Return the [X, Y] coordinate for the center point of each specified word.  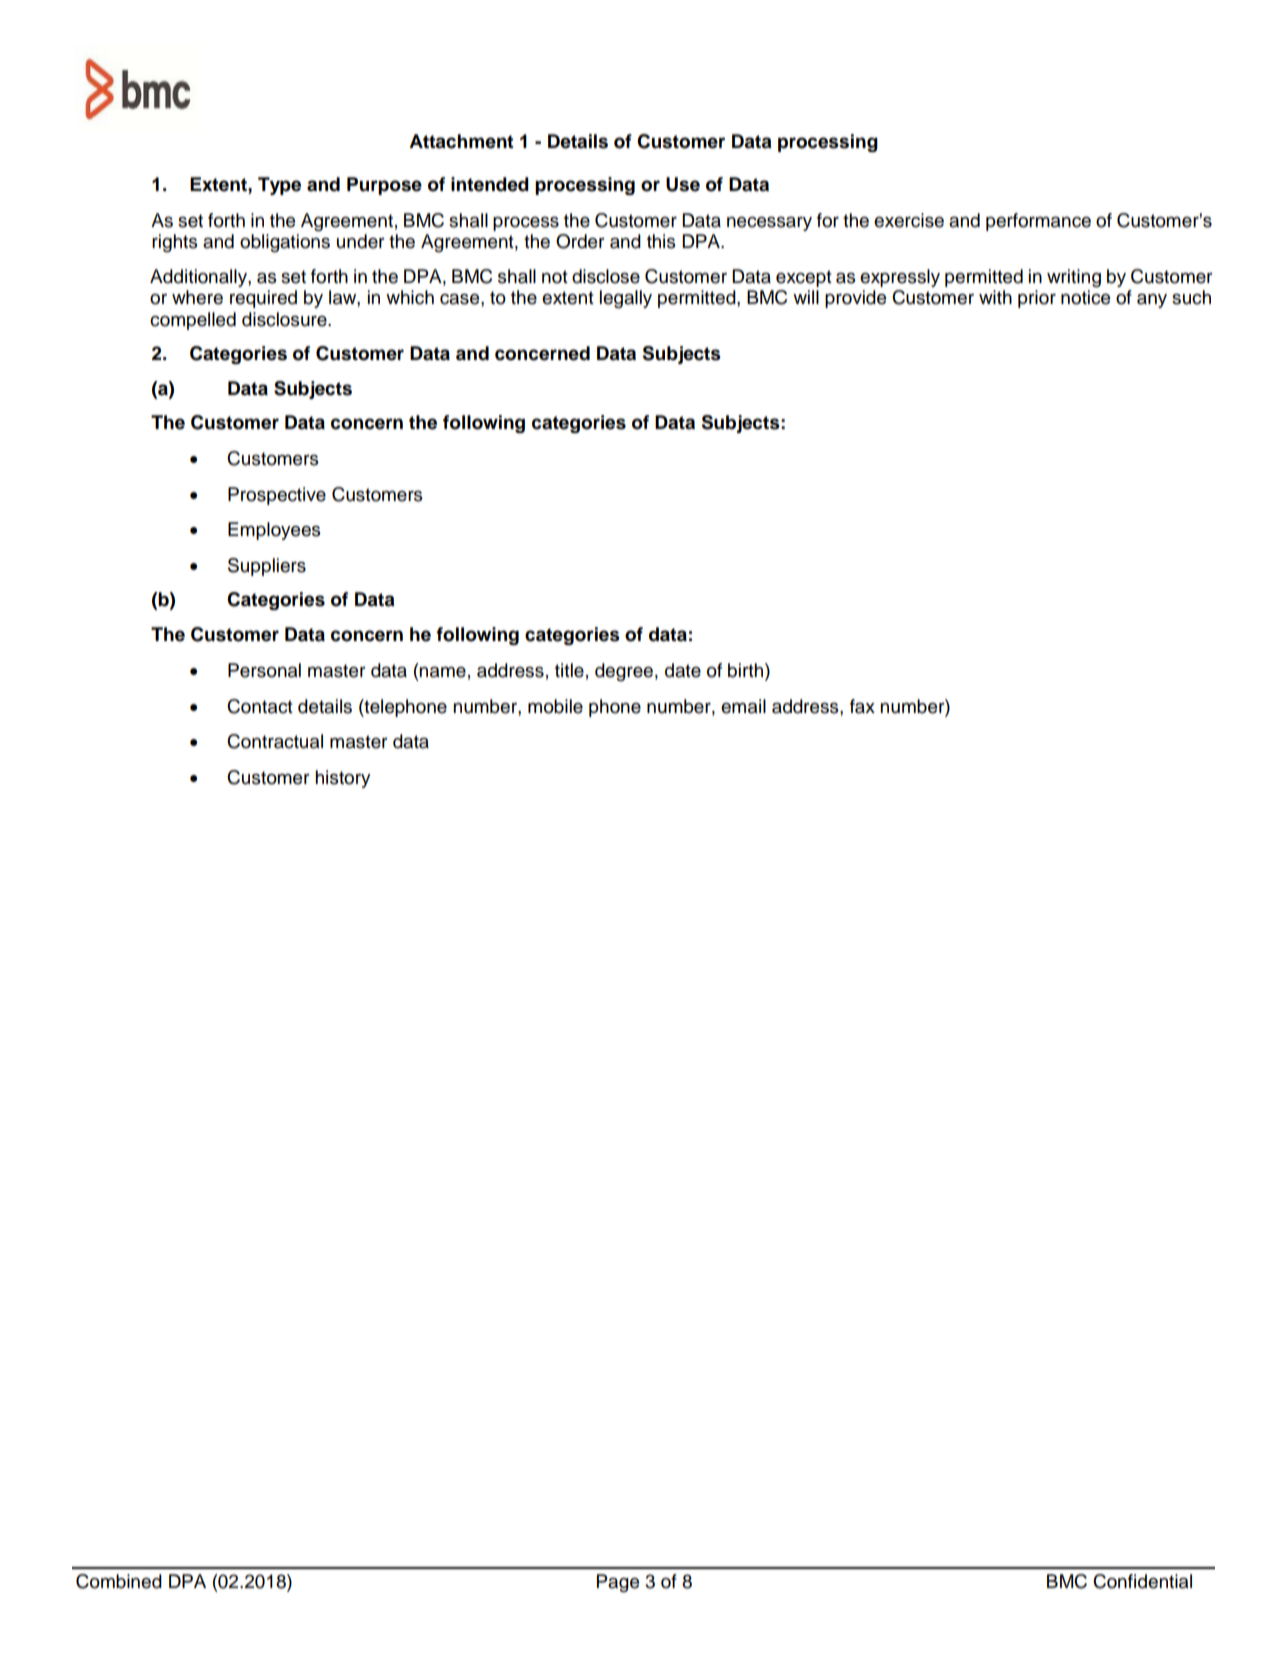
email [743, 706]
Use [683, 184]
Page [618, 1583]
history [342, 779]
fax [862, 706]
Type [279, 186]
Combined [119, 1581]
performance [1038, 222]
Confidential [1142, 1581]
